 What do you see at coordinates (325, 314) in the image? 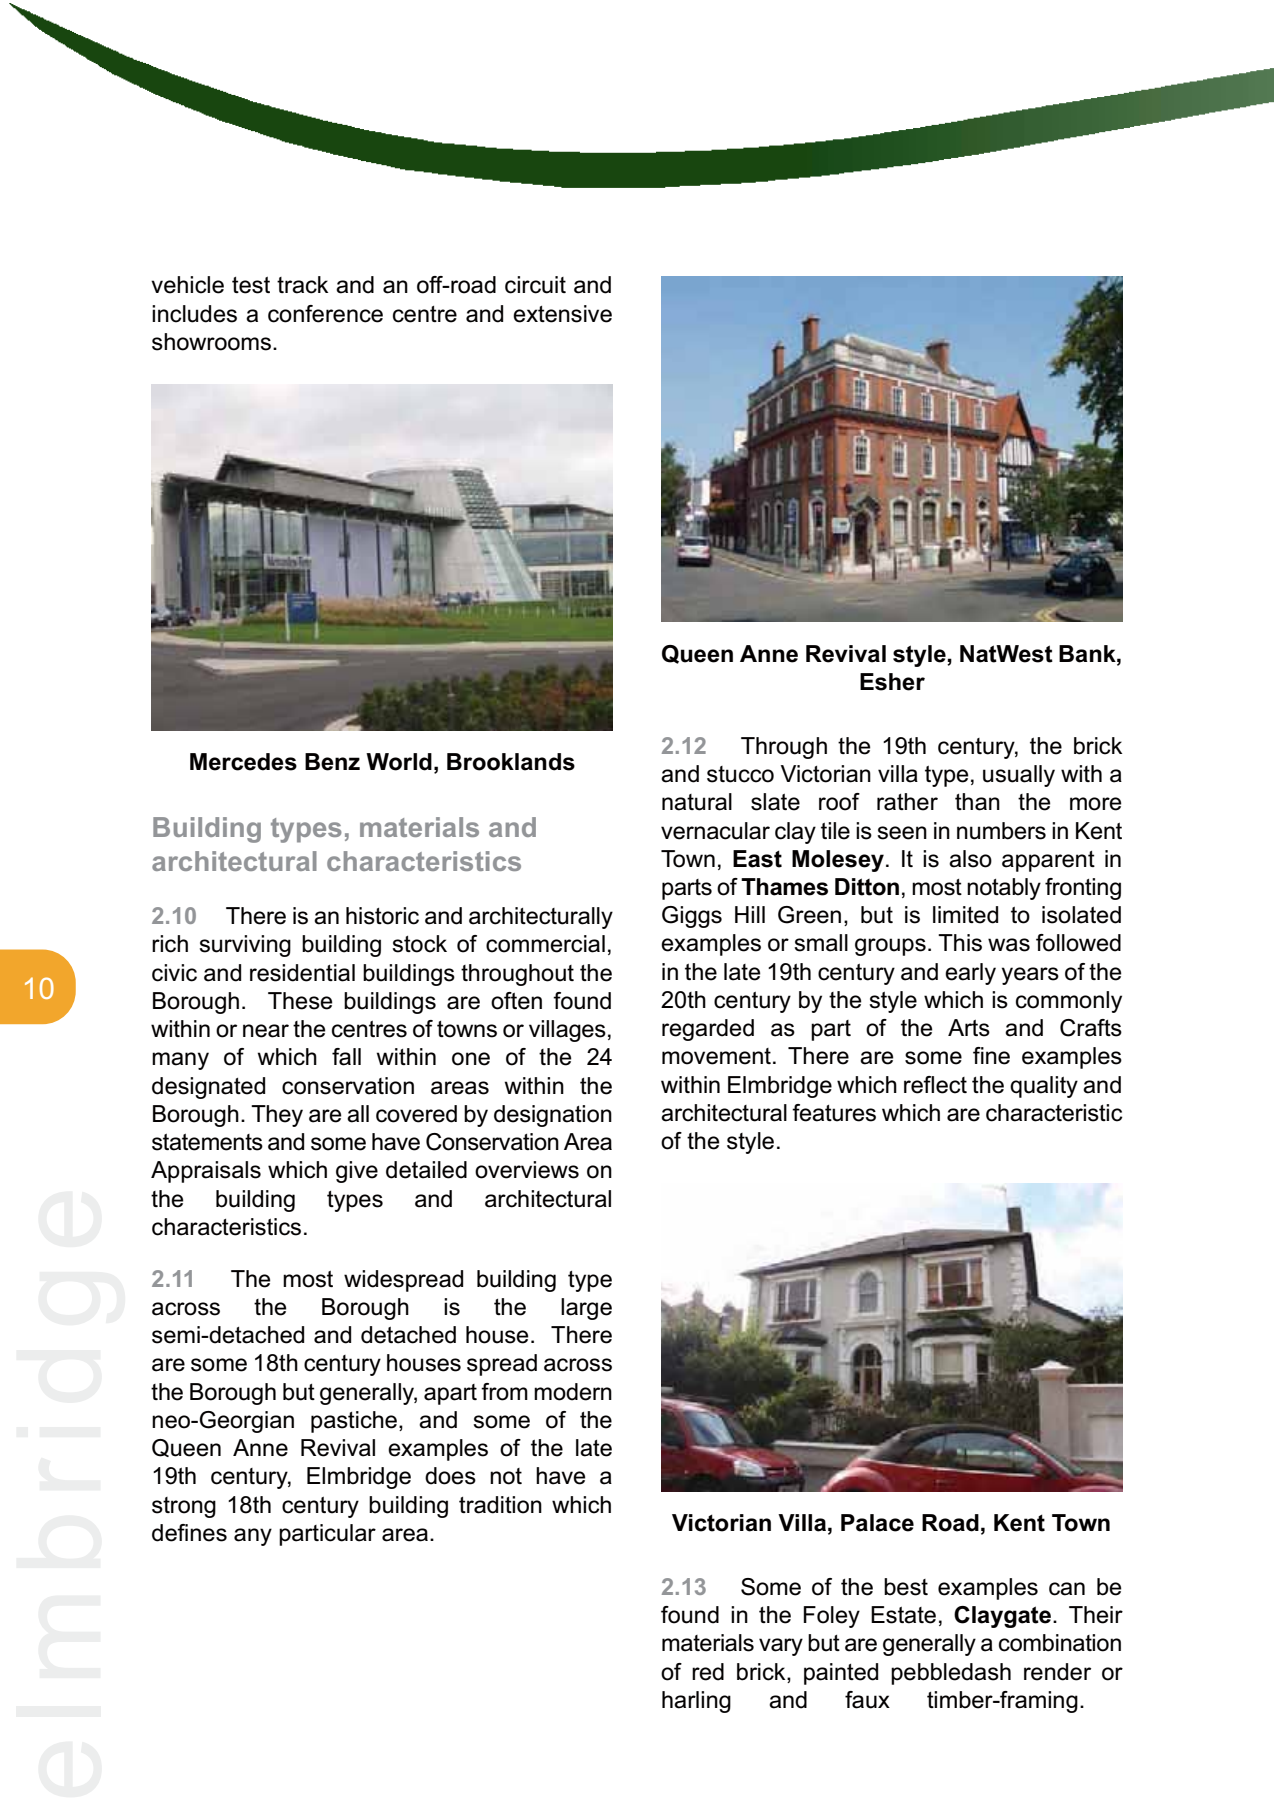
I see `conference` at bounding box center [325, 314].
